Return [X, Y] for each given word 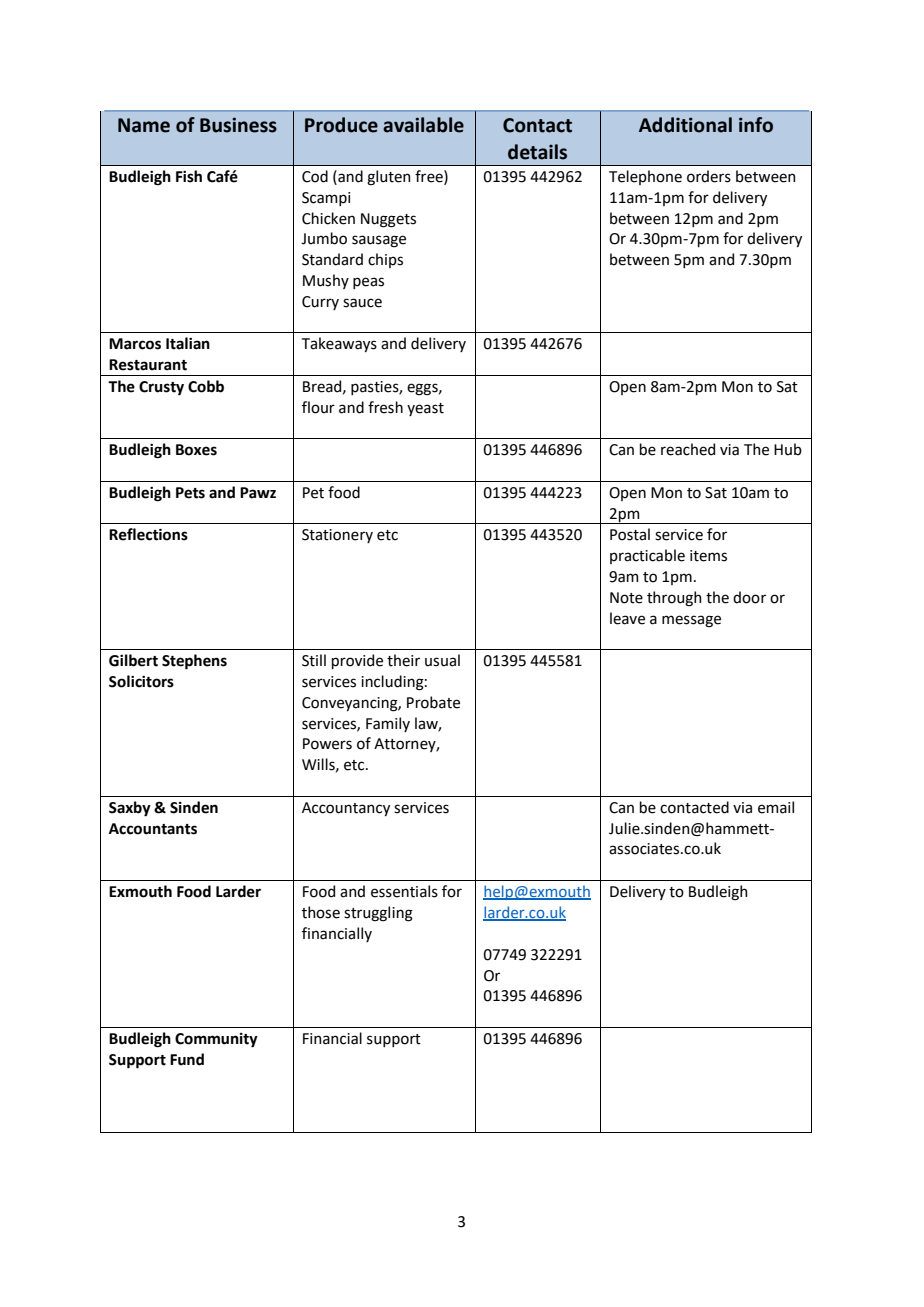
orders [709, 176]
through [674, 599]
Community [216, 1040]
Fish [189, 176]
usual [442, 660]
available [423, 125]
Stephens [194, 662]
